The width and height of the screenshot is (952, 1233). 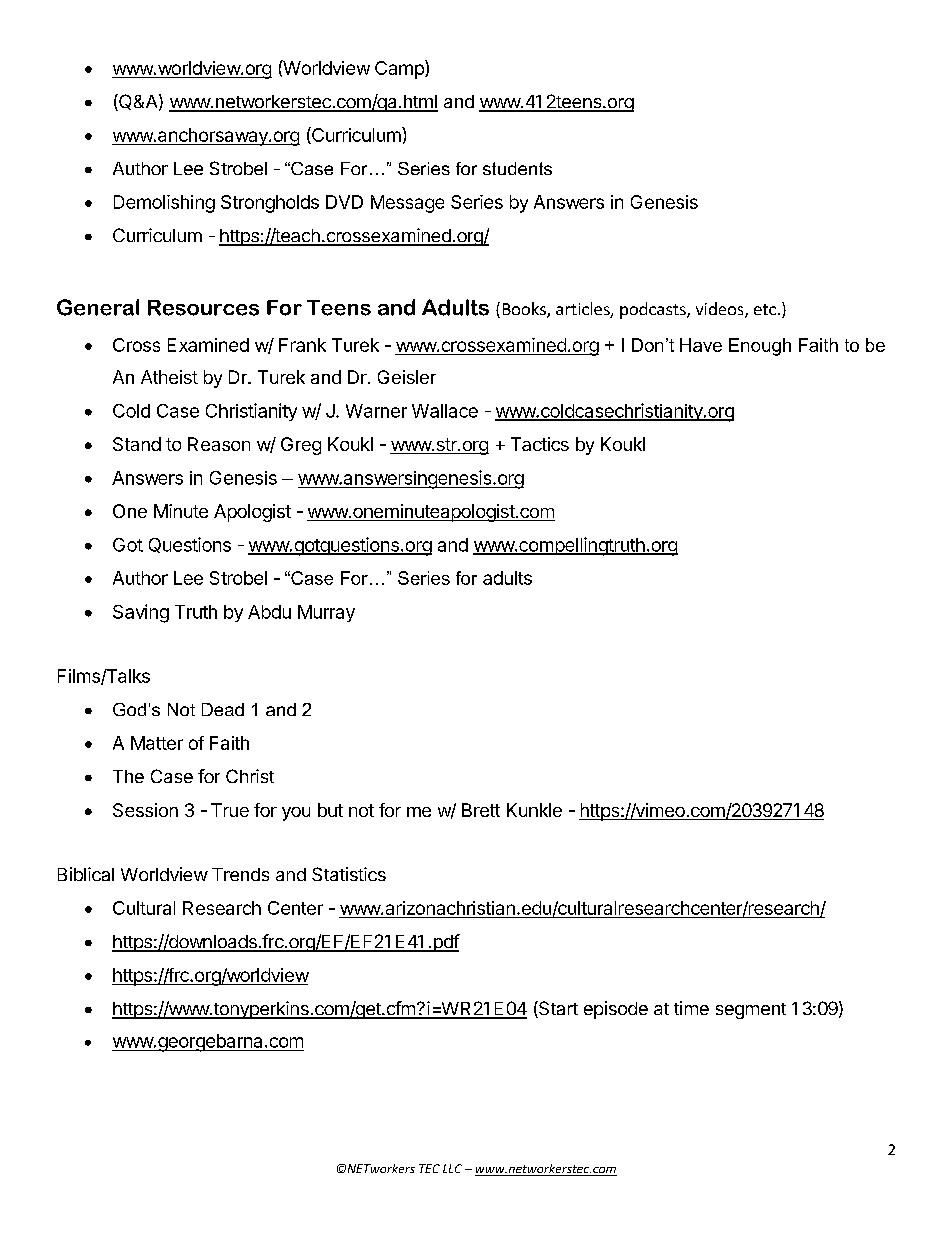 What do you see at coordinates (540, 444) in the screenshot?
I see `Tactics` at bounding box center [540, 444].
